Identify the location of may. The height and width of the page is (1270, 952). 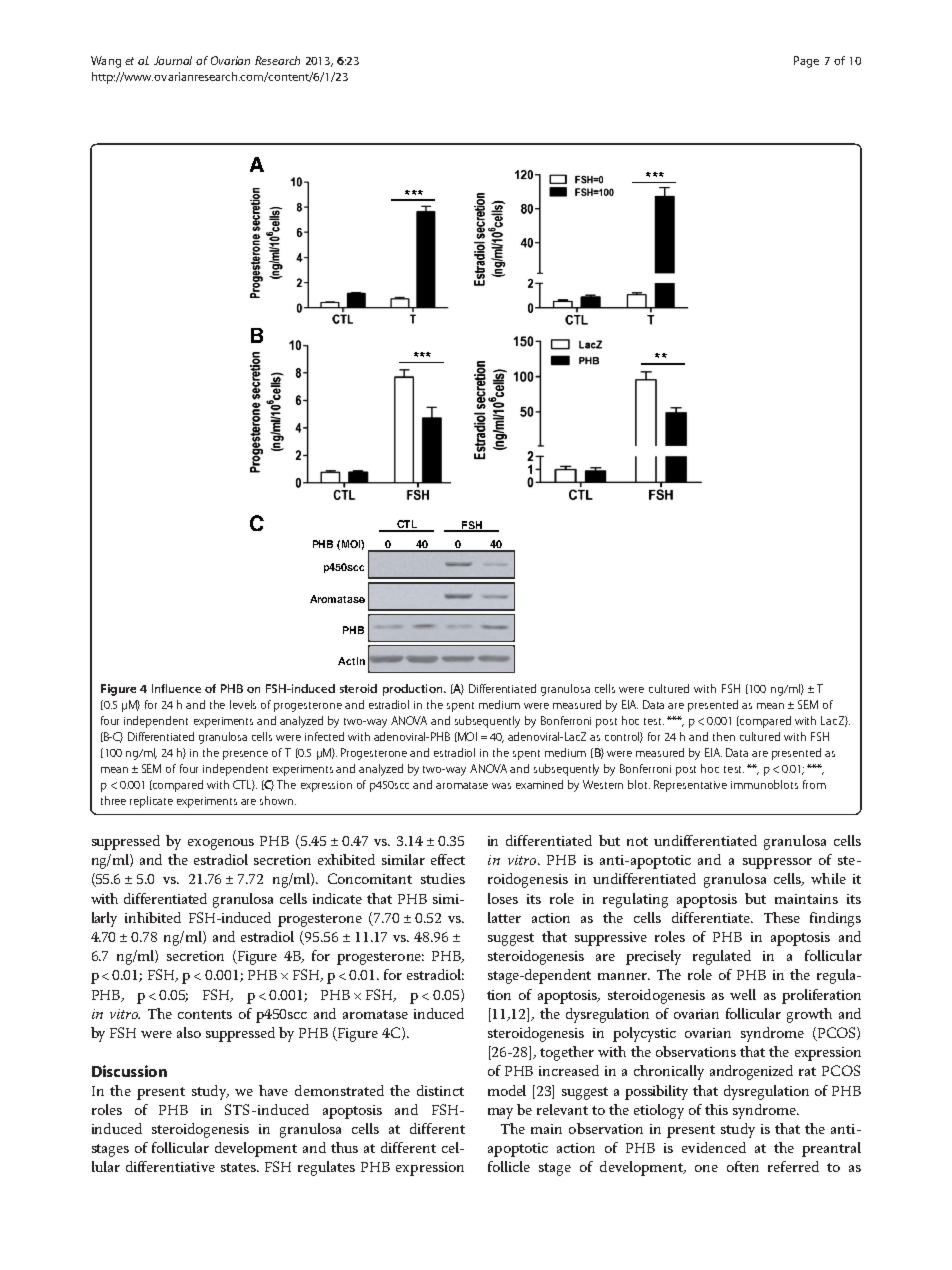
(500, 1113).
